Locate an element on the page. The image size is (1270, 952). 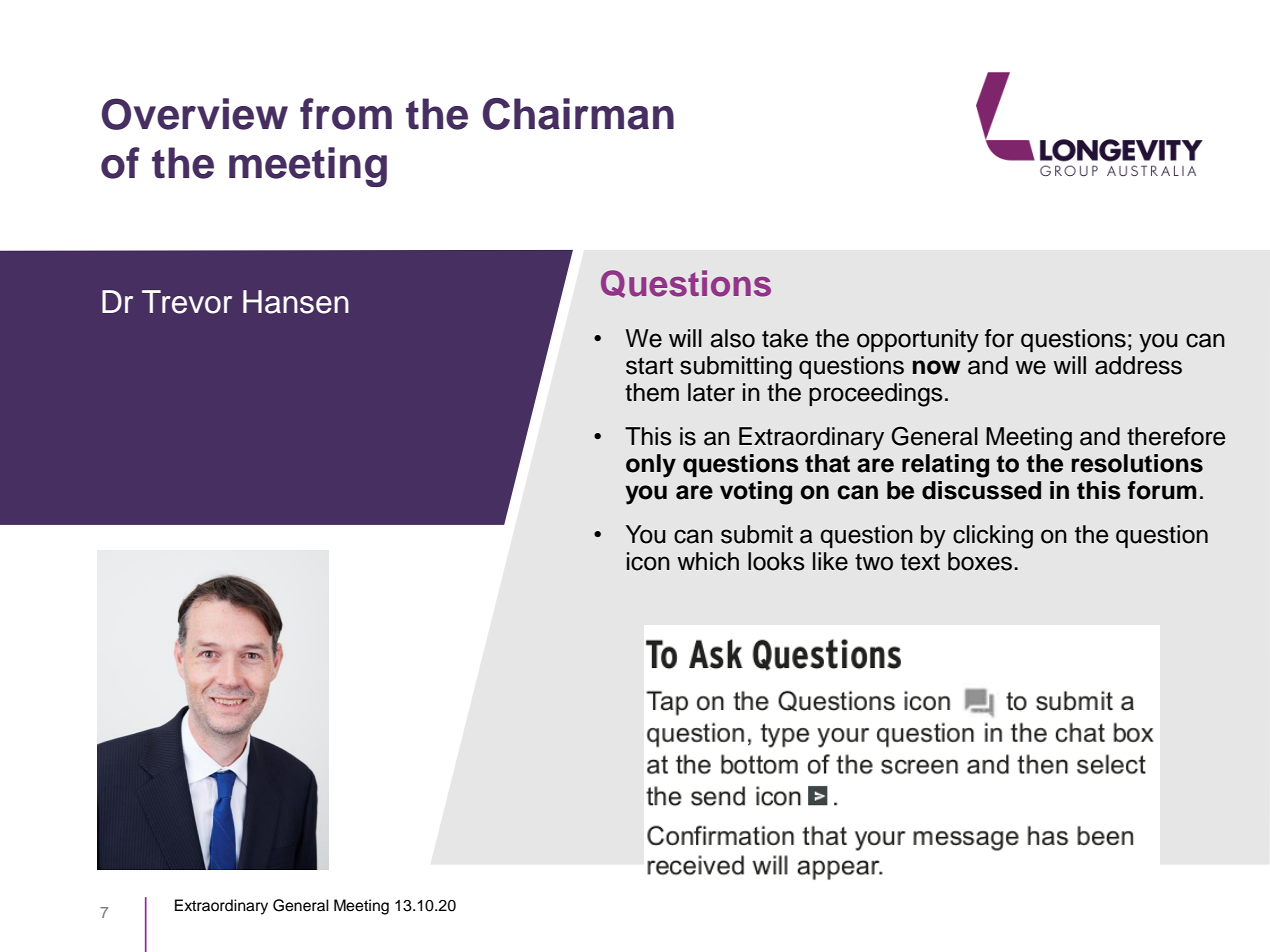
also is located at coordinates (733, 338).
